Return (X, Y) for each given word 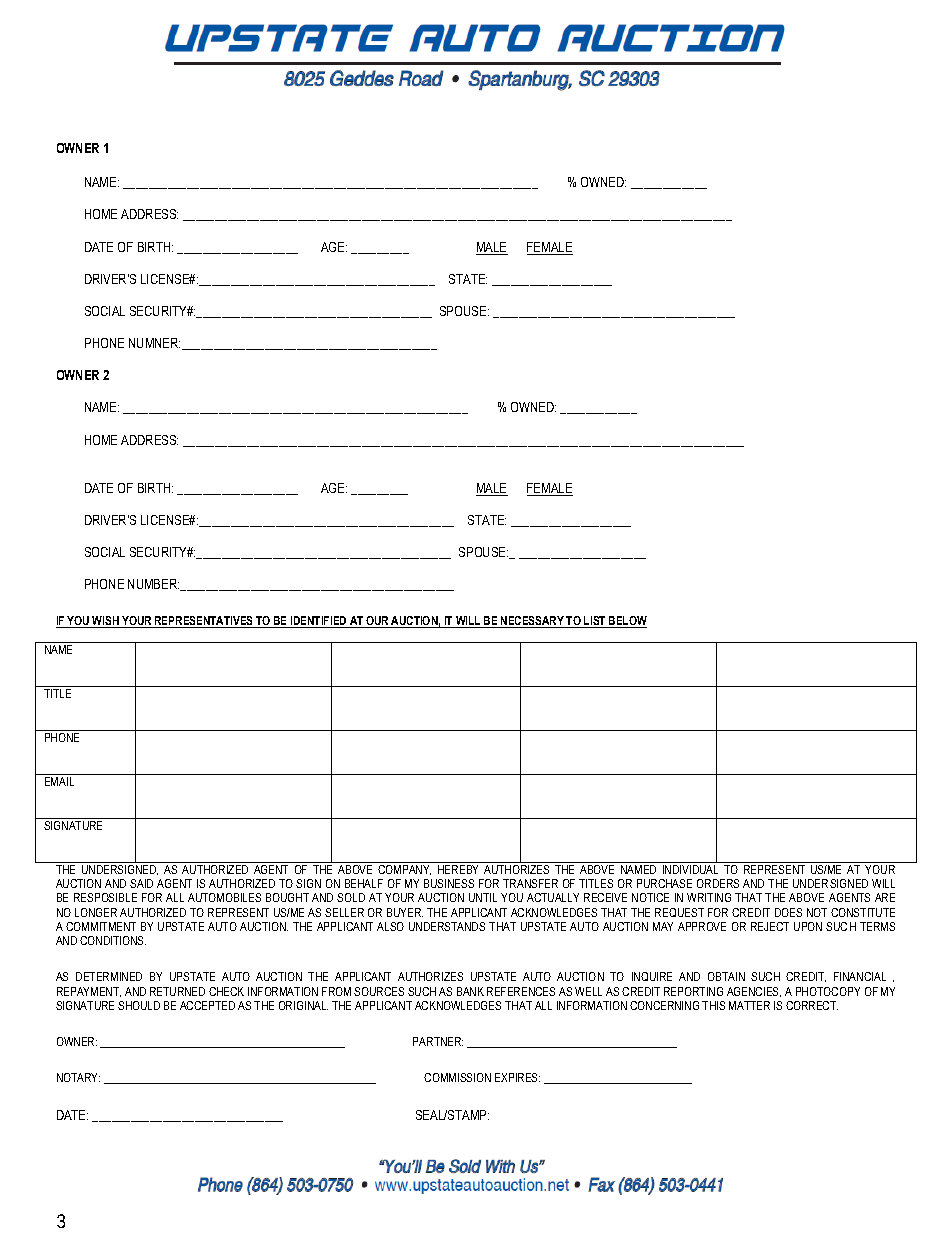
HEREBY (458, 869)
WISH (106, 622)
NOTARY (78, 1077)
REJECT (770, 926)
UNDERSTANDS (447, 926)
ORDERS (718, 883)
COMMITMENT (101, 926)
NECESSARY (532, 622)
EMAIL (59, 781)
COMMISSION (457, 1077)
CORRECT (812, 1005)
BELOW (627, 622)
